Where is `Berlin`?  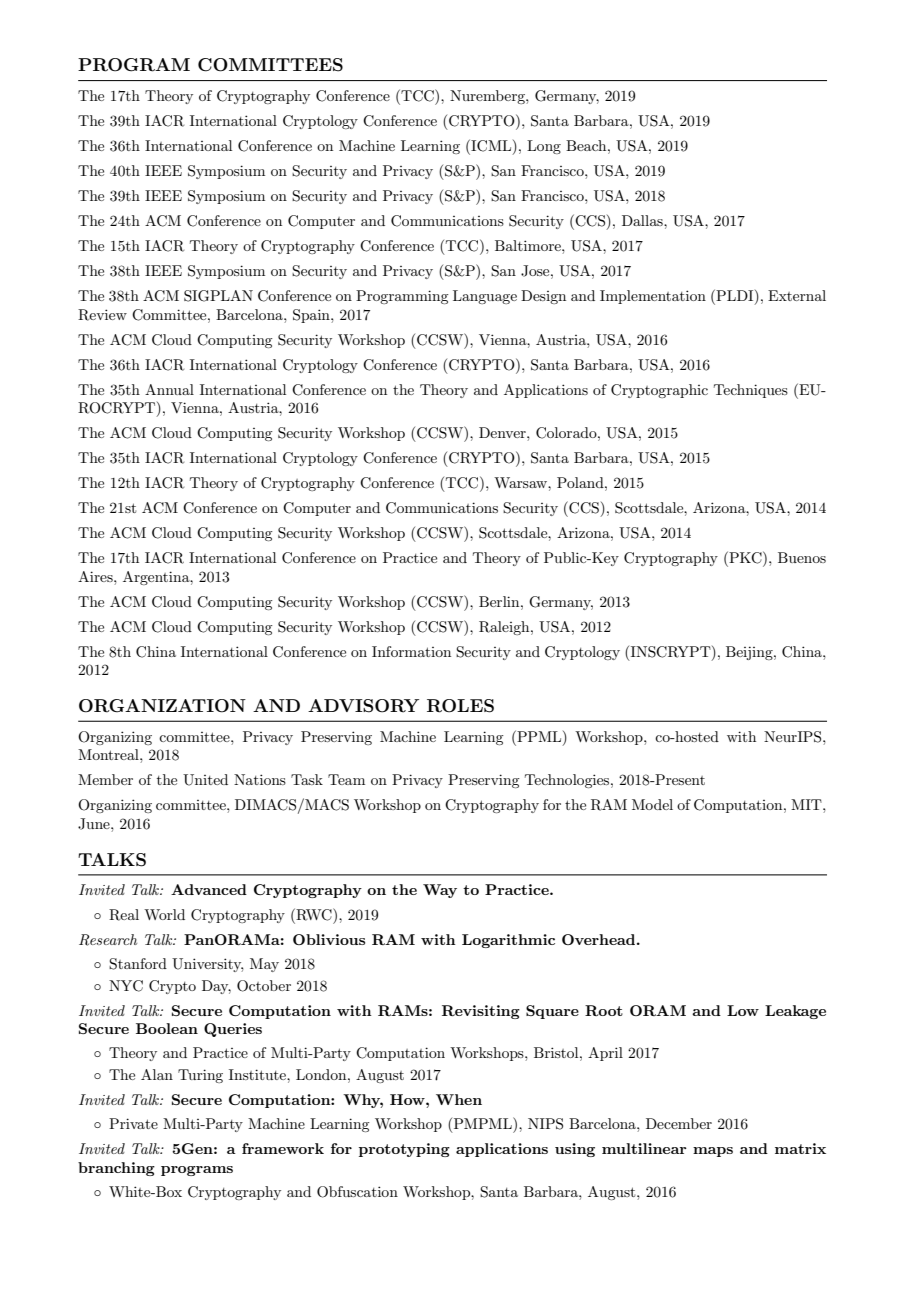
Berlin is located at coordinates (500, 601).
